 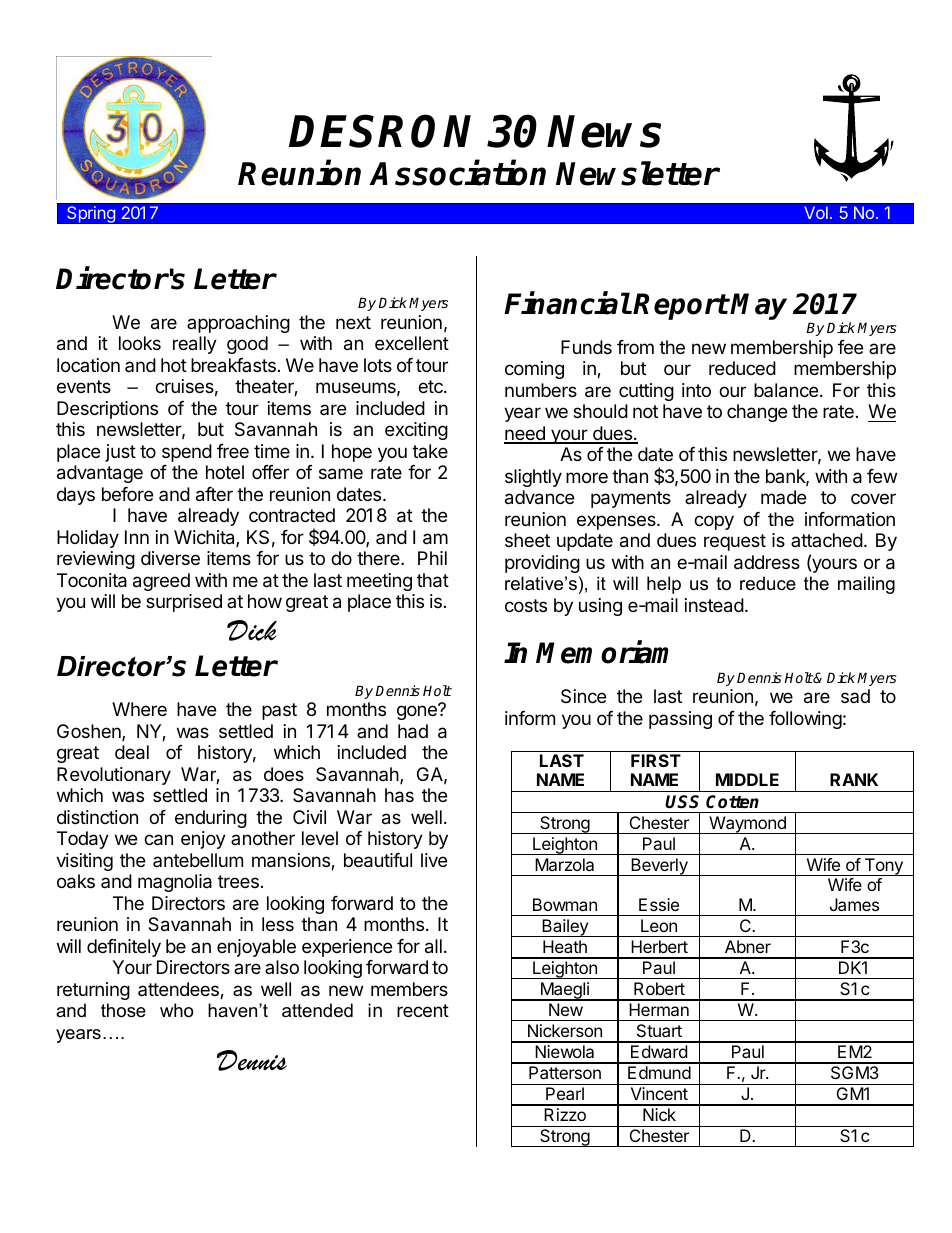 What do you see at coordinates (805, 720) in the screenshot?
I see `following` at bounding box center [805, 720].
